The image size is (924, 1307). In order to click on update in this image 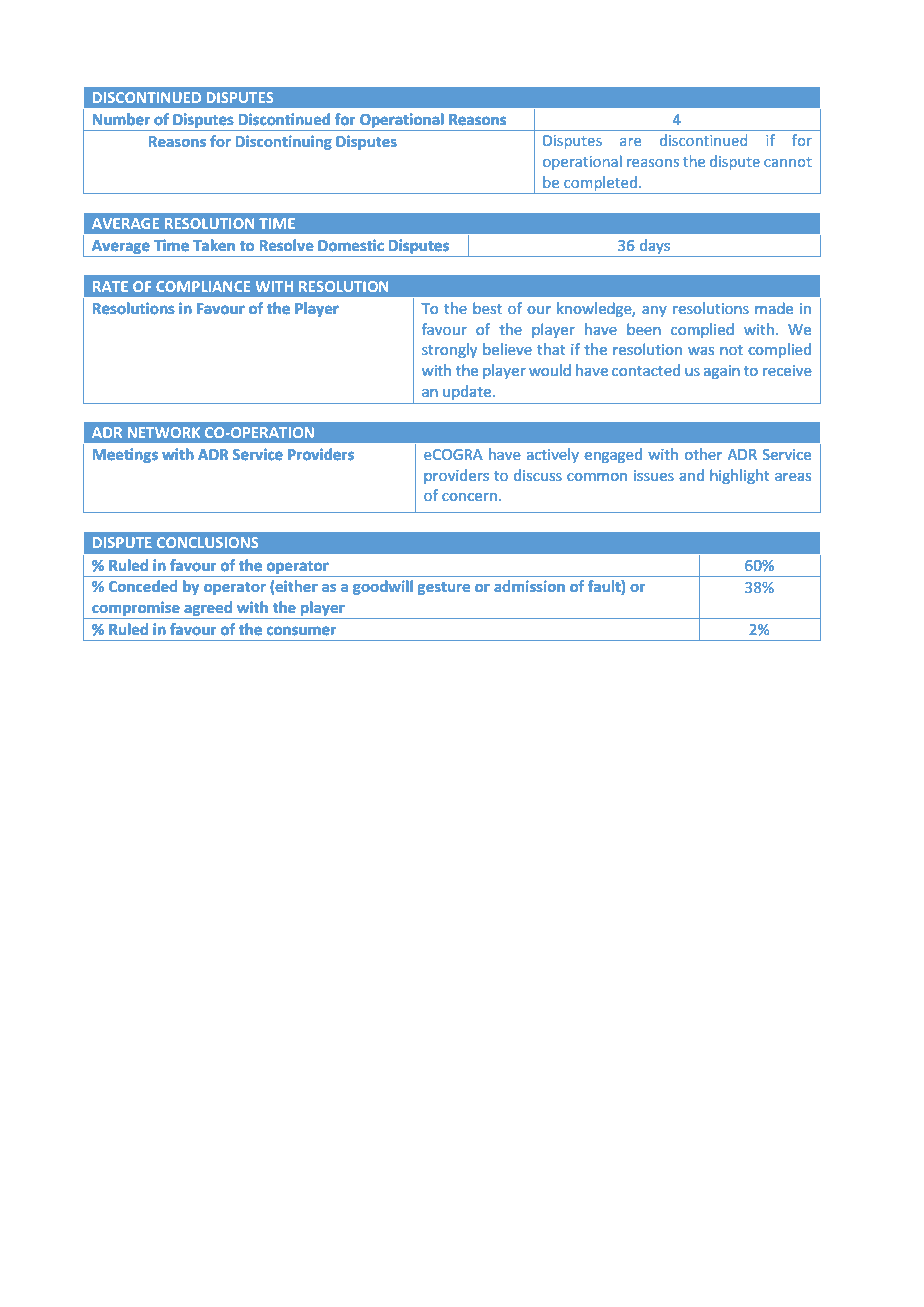, I will do `click(467, 392)`.
